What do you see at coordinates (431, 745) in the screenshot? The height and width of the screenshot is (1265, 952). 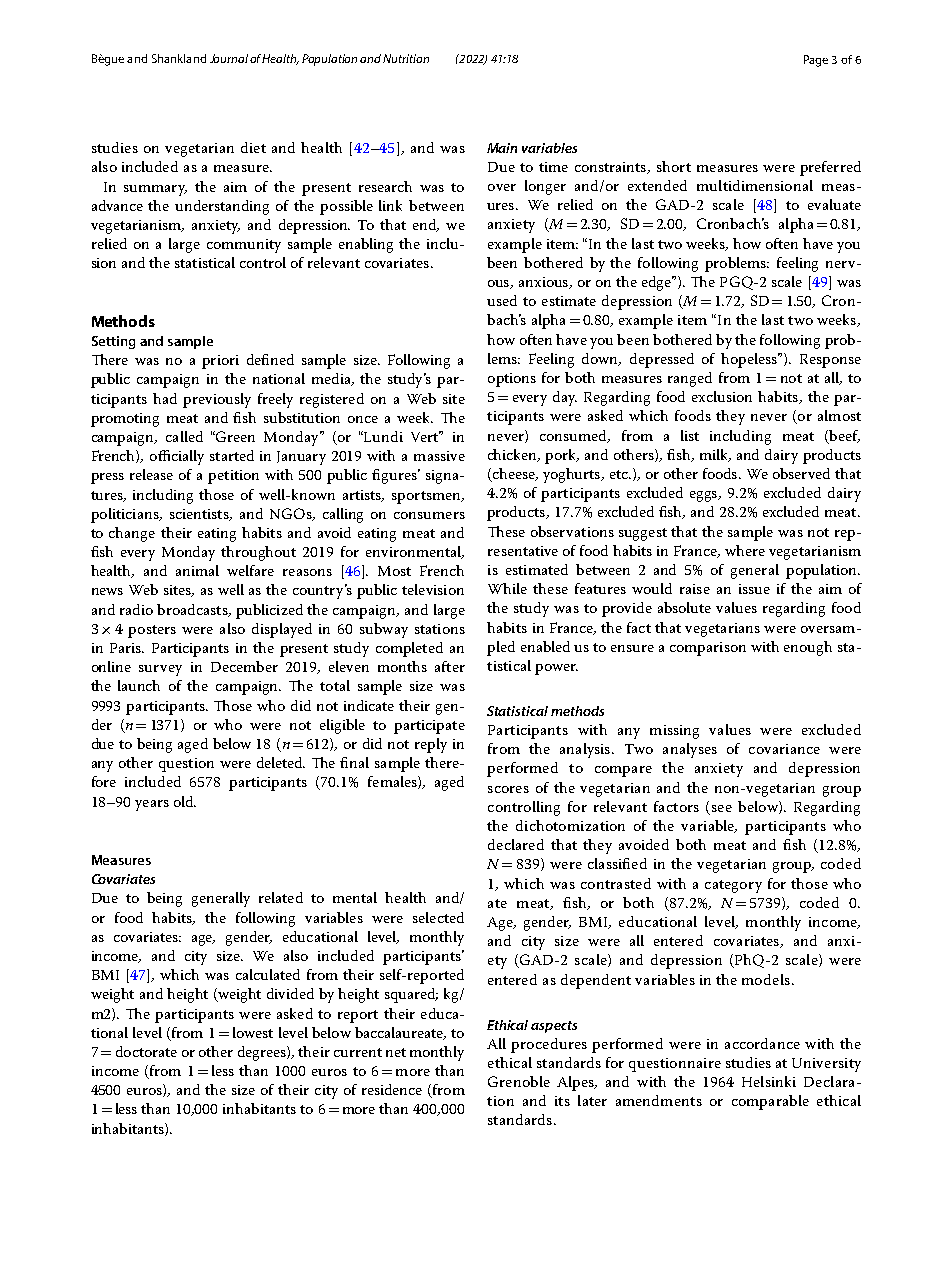 I see `reply` at bounding box center [431, 745].
